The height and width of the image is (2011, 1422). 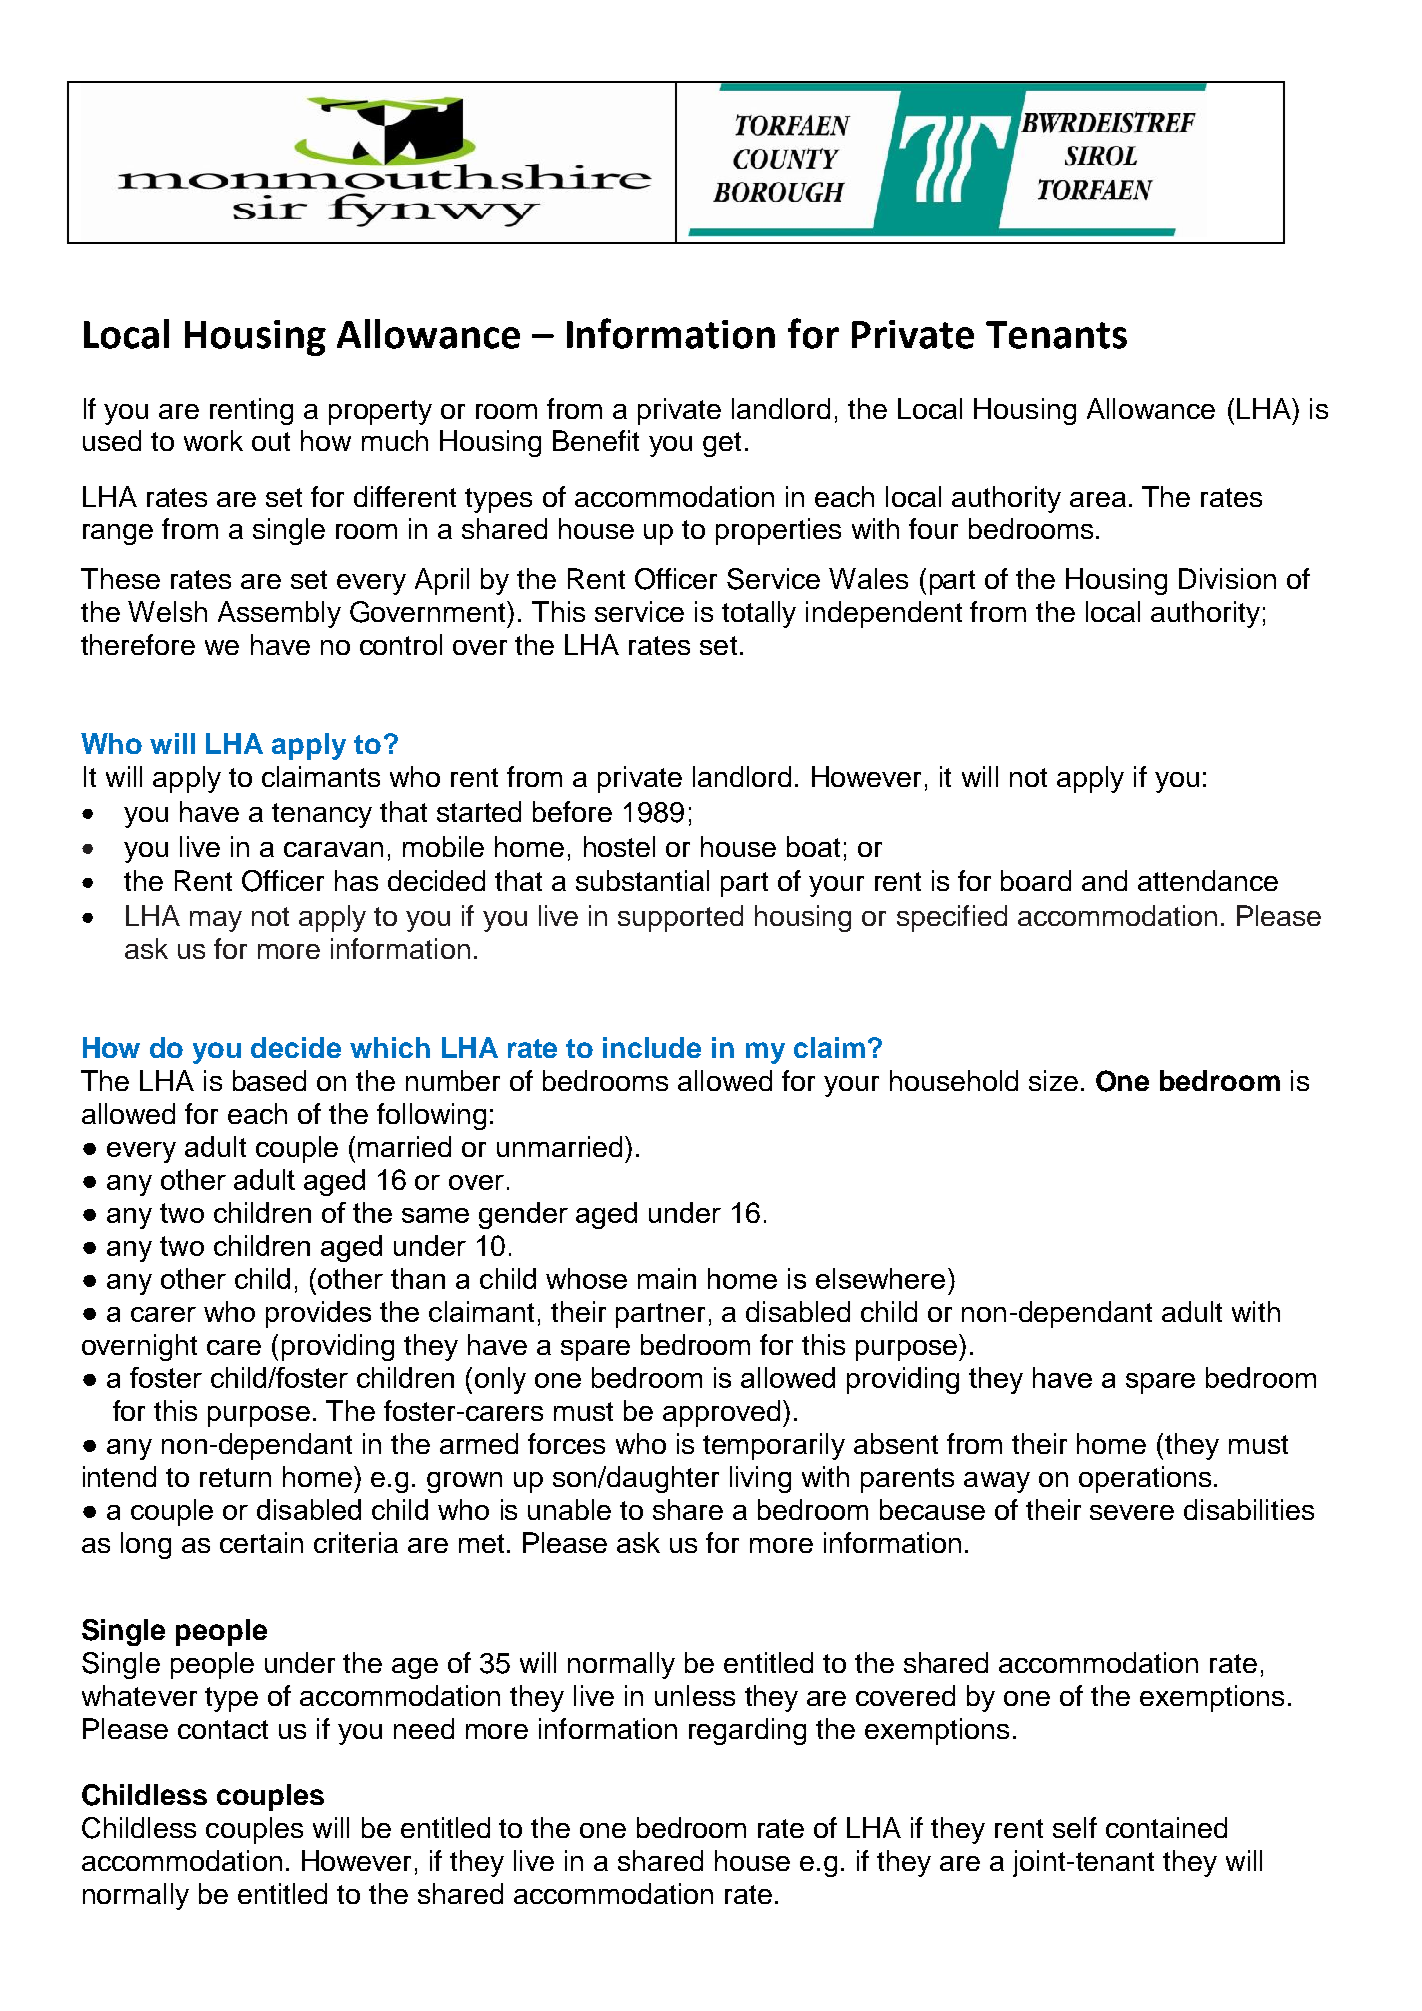 What do you see at coordinates (269, 1080) in the image?
I see `based` at bounding box center [269, 1080].
